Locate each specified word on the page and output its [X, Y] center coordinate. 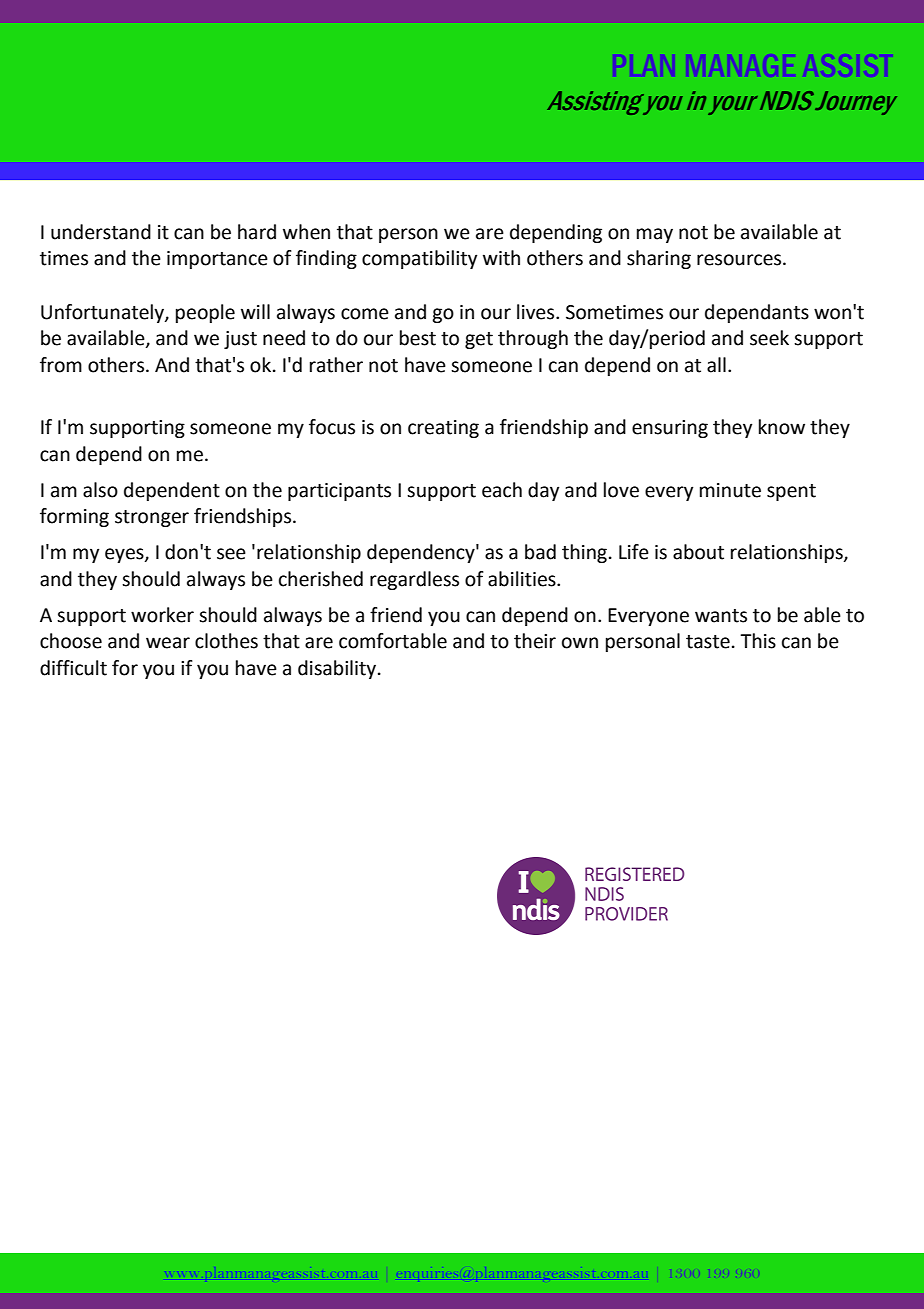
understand [101, 232]
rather [336, 365]
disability [338, 669]
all [716, 365]
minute [730, 490]
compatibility [419, 259]
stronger [152, 518]
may [655, 235]
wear [168, 643]
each [502, 490]
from [61, 365]
